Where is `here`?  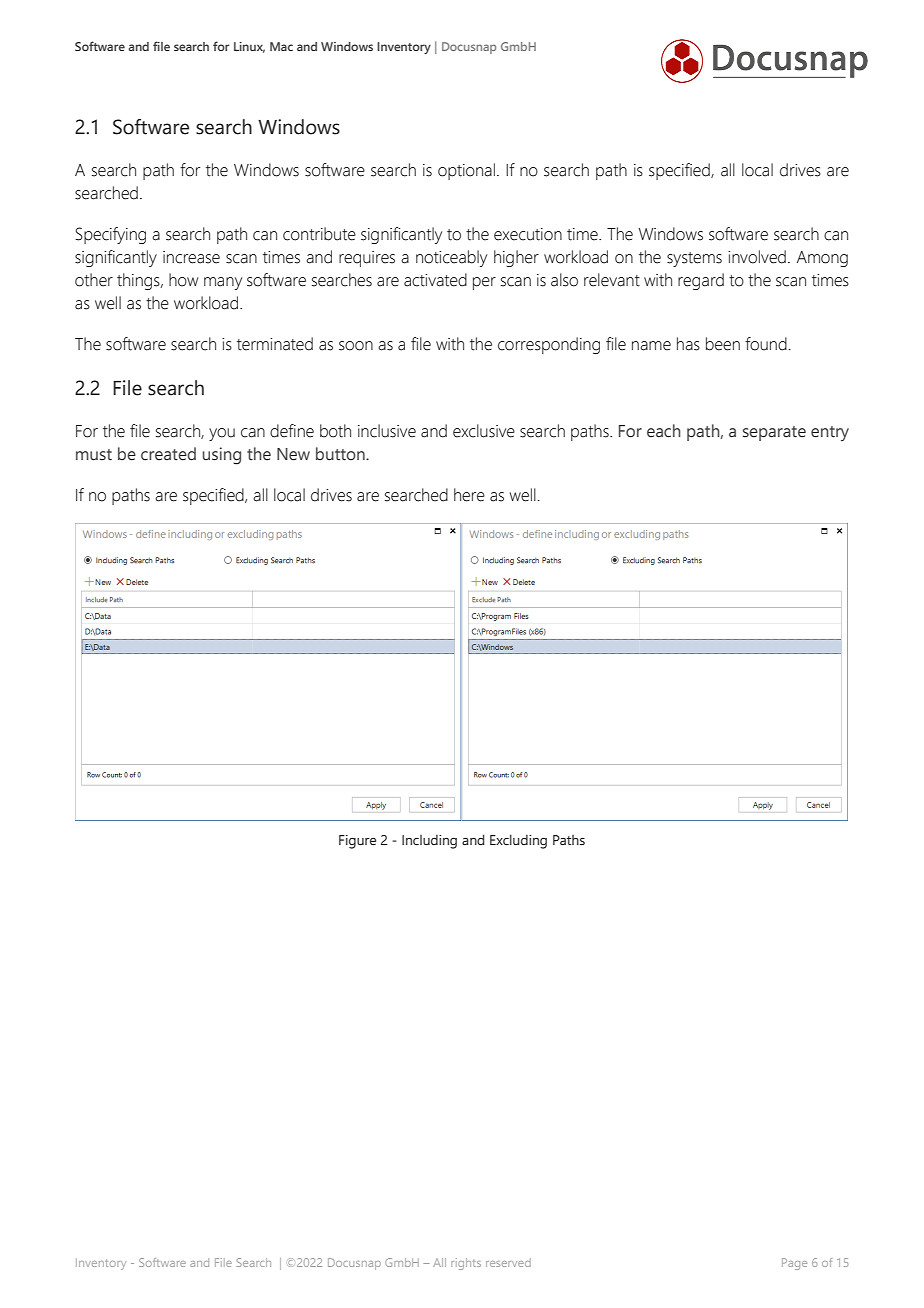 here is located at coordinates (469, 495).
